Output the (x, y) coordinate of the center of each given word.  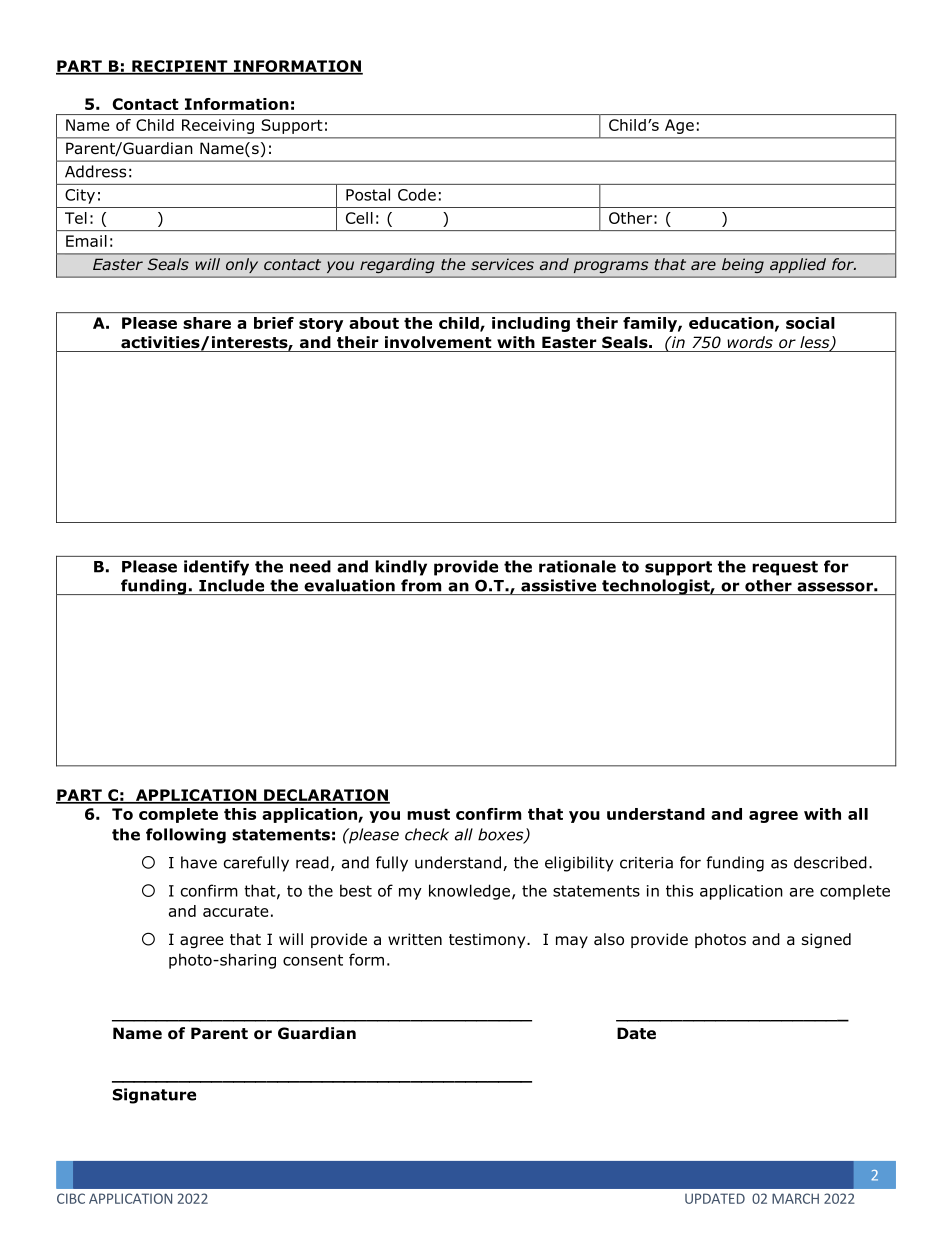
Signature (154, 1096)
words (750, 342)
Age (679, 126)
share (207, 323)
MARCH (795, 1198)
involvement (438, 342)
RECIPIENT (180, 67)
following (186, 836)
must (428, 814)
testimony (488, 940)
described (830, 862)
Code (417, 194)
